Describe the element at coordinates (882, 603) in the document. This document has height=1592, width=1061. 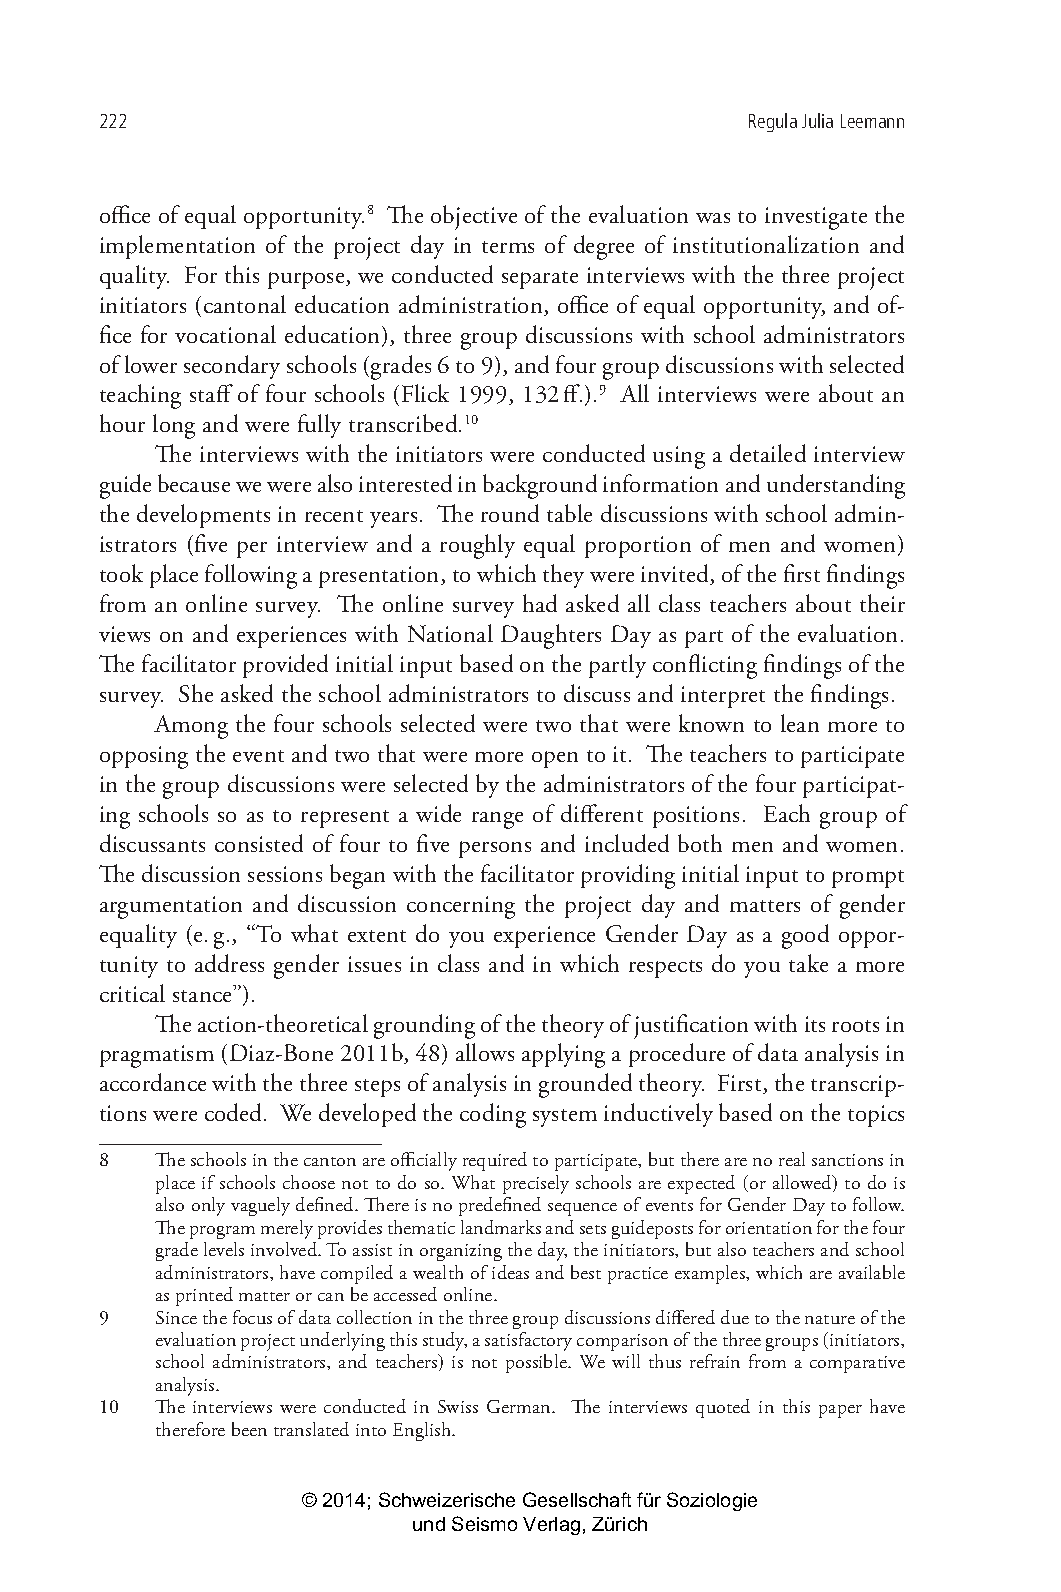
I see `their` at that location.
